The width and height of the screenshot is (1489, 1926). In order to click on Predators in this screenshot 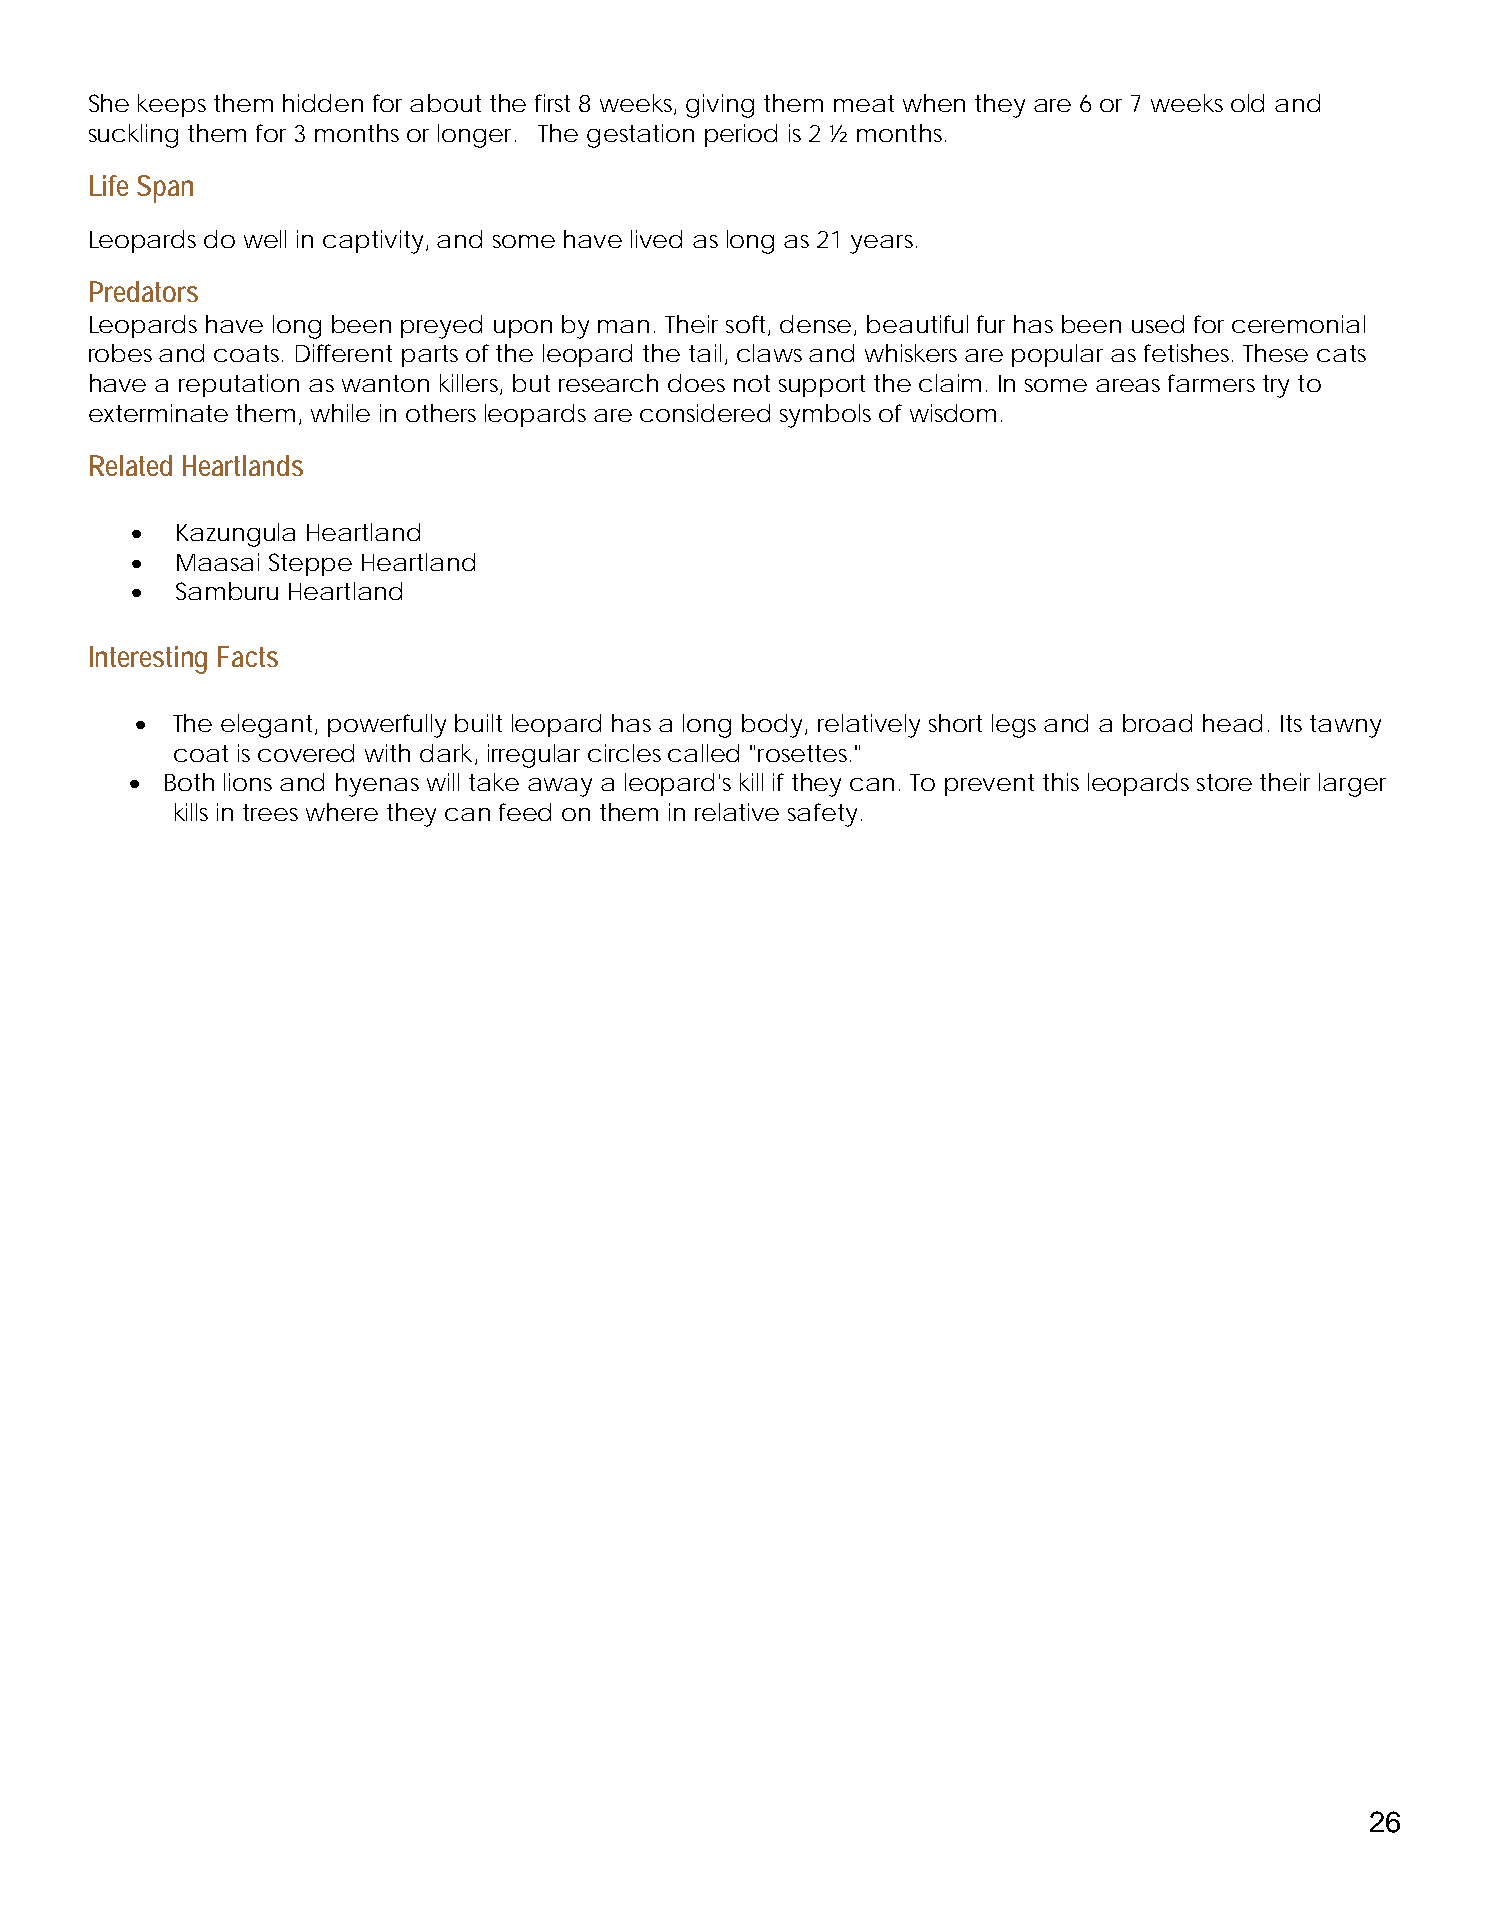, I will do `click(144, 291)`.
